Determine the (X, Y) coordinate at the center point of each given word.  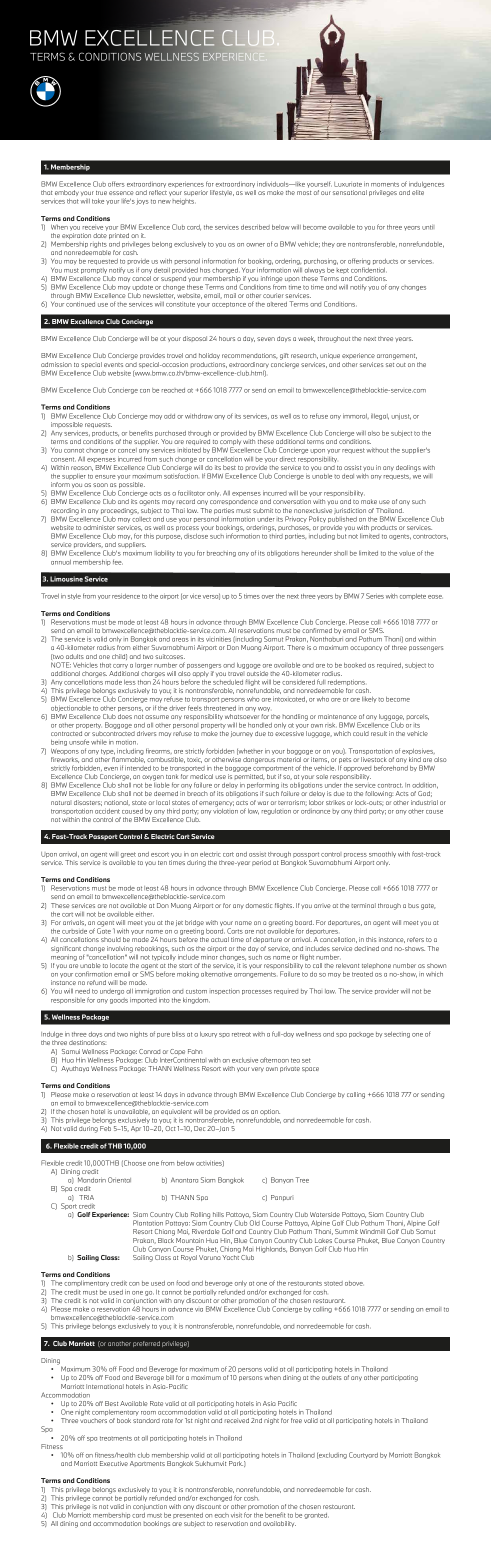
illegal (380, 417)
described (255, 227)
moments (385, 184)
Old (255, 1223)
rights (98, 245)
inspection (225, 992)
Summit (346, 1231)
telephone (376, 966)
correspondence (234, 502)
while (99, 742)
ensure (105, 477)
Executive (114, 1463)
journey (242, 734)
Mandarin (91, 1179)
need (82, 991)
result (379, 733)
